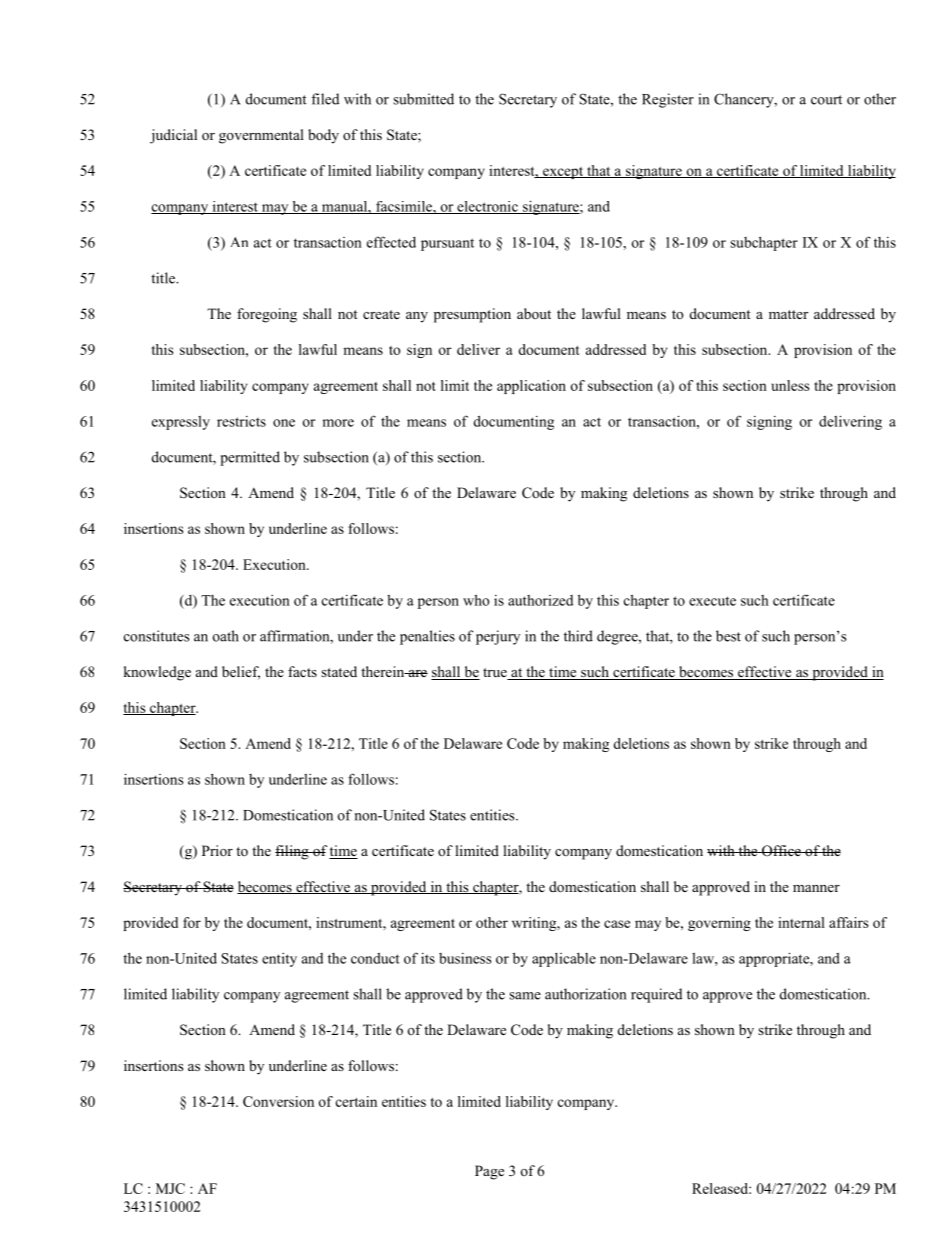 This document has width=952, height=1233. Describe the element at coordinates (531, 387) in the document. I see `application` at that location.
